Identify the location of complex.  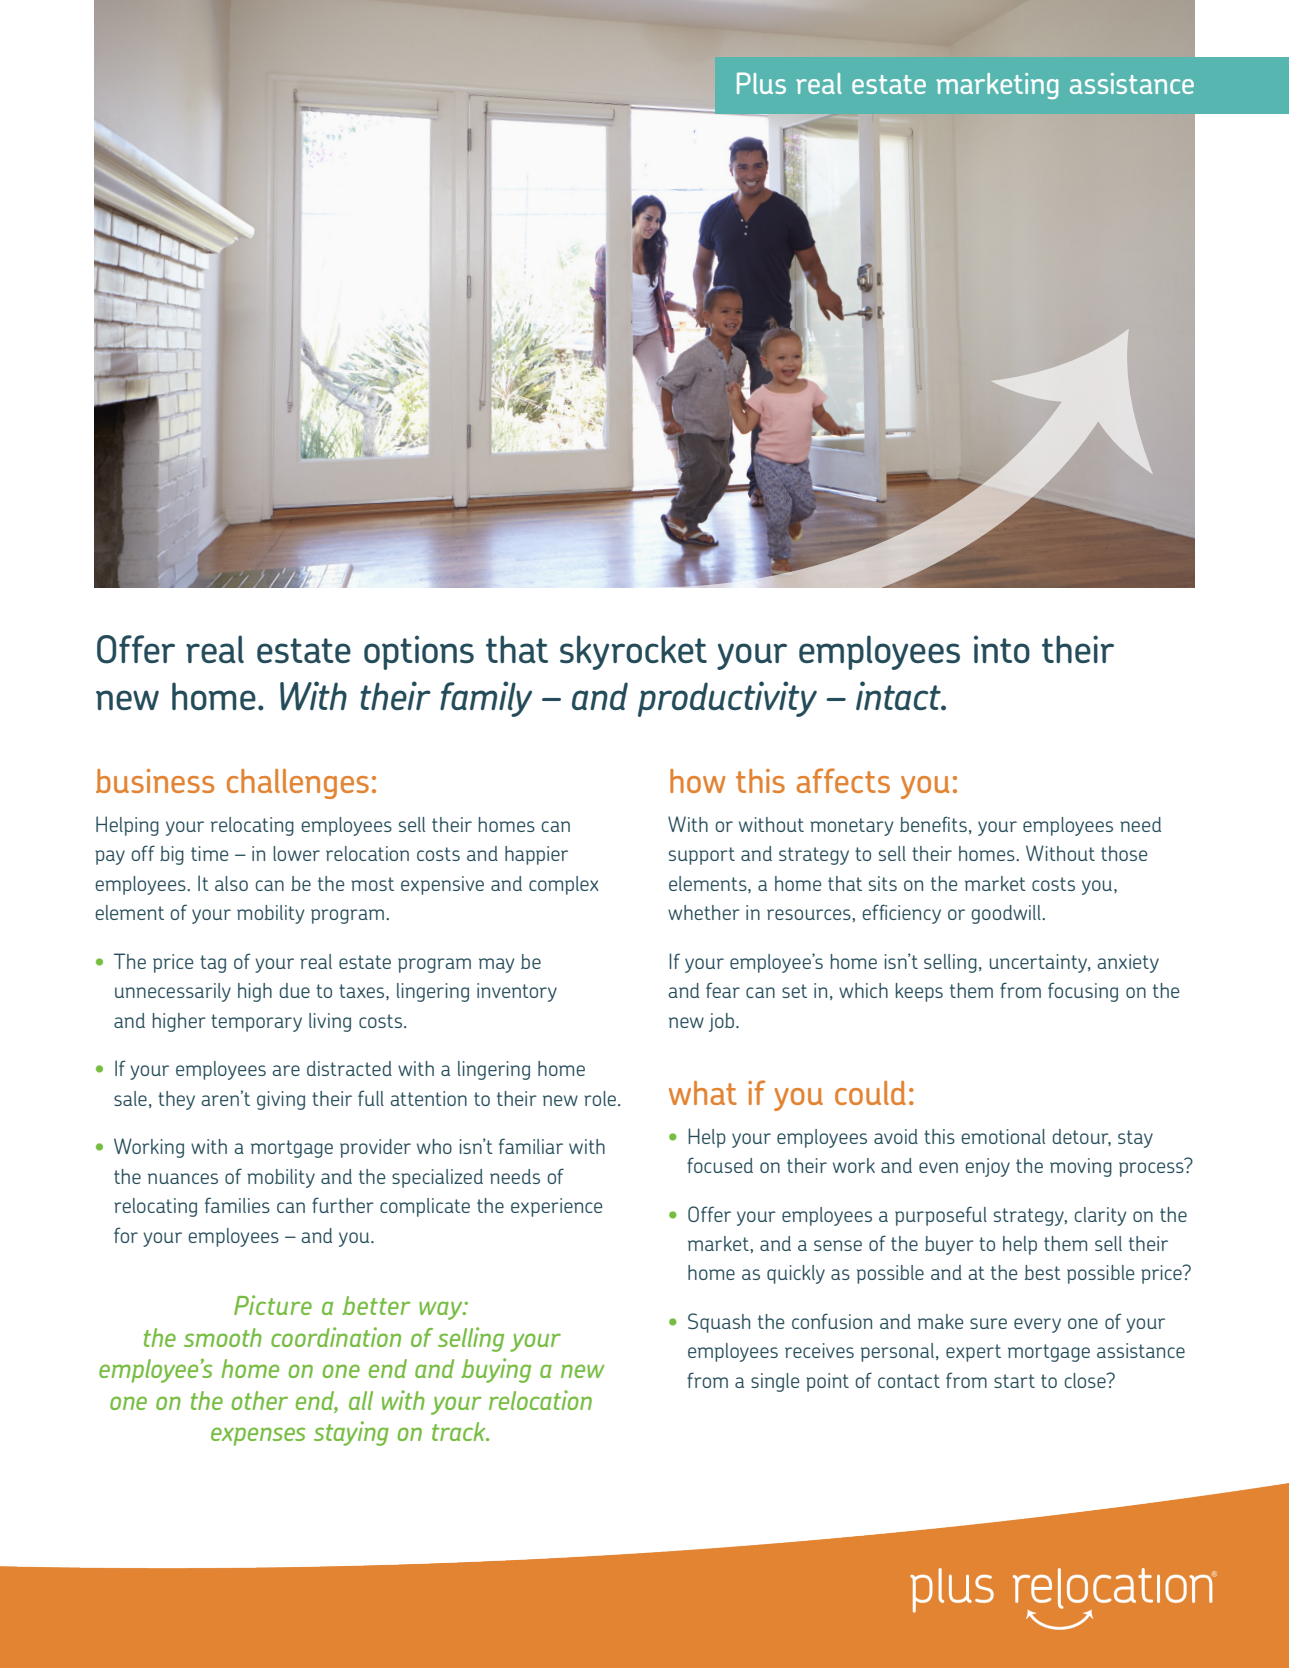
(564, 885).
